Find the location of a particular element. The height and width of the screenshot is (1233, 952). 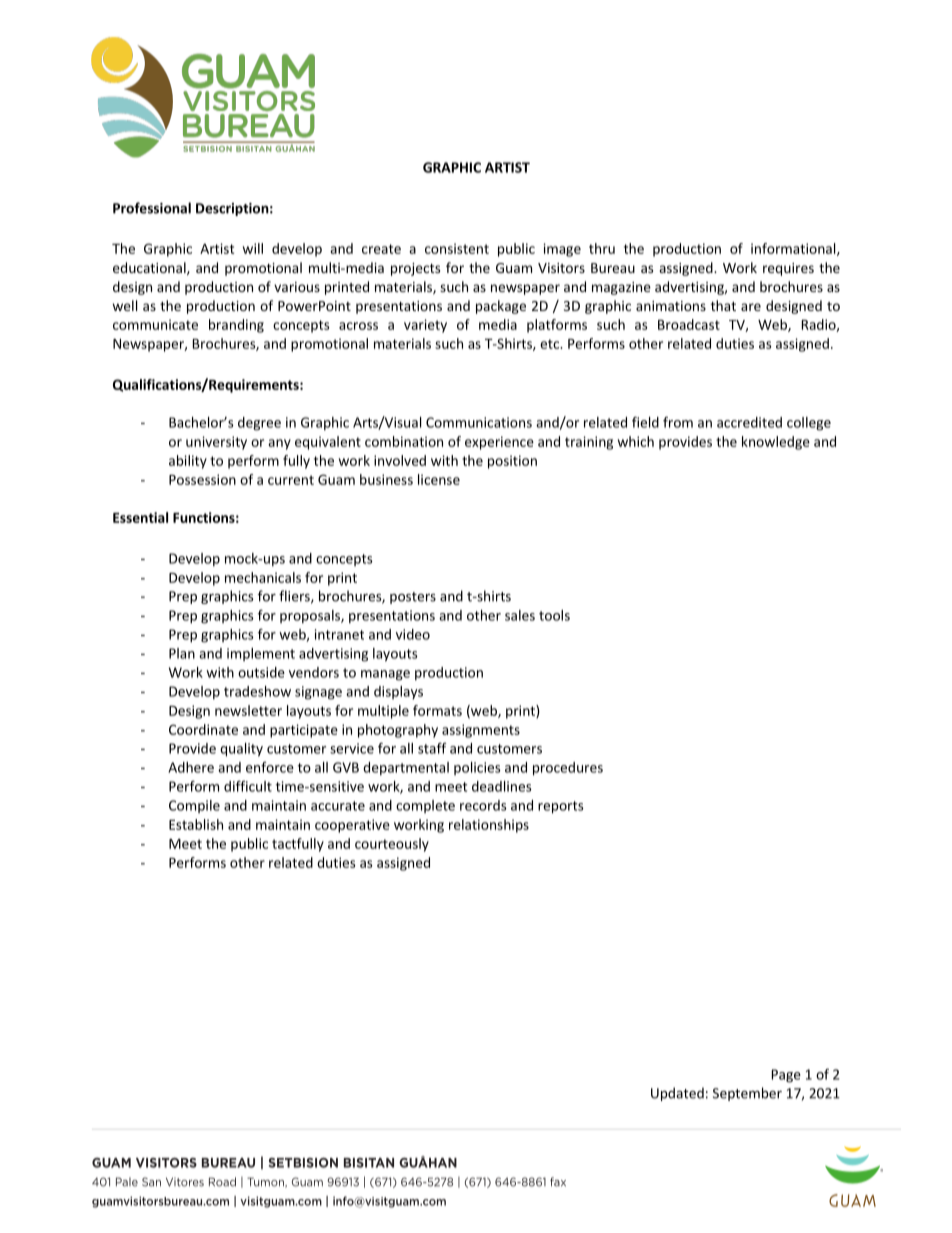

will is located at coordinates (253, 248).
